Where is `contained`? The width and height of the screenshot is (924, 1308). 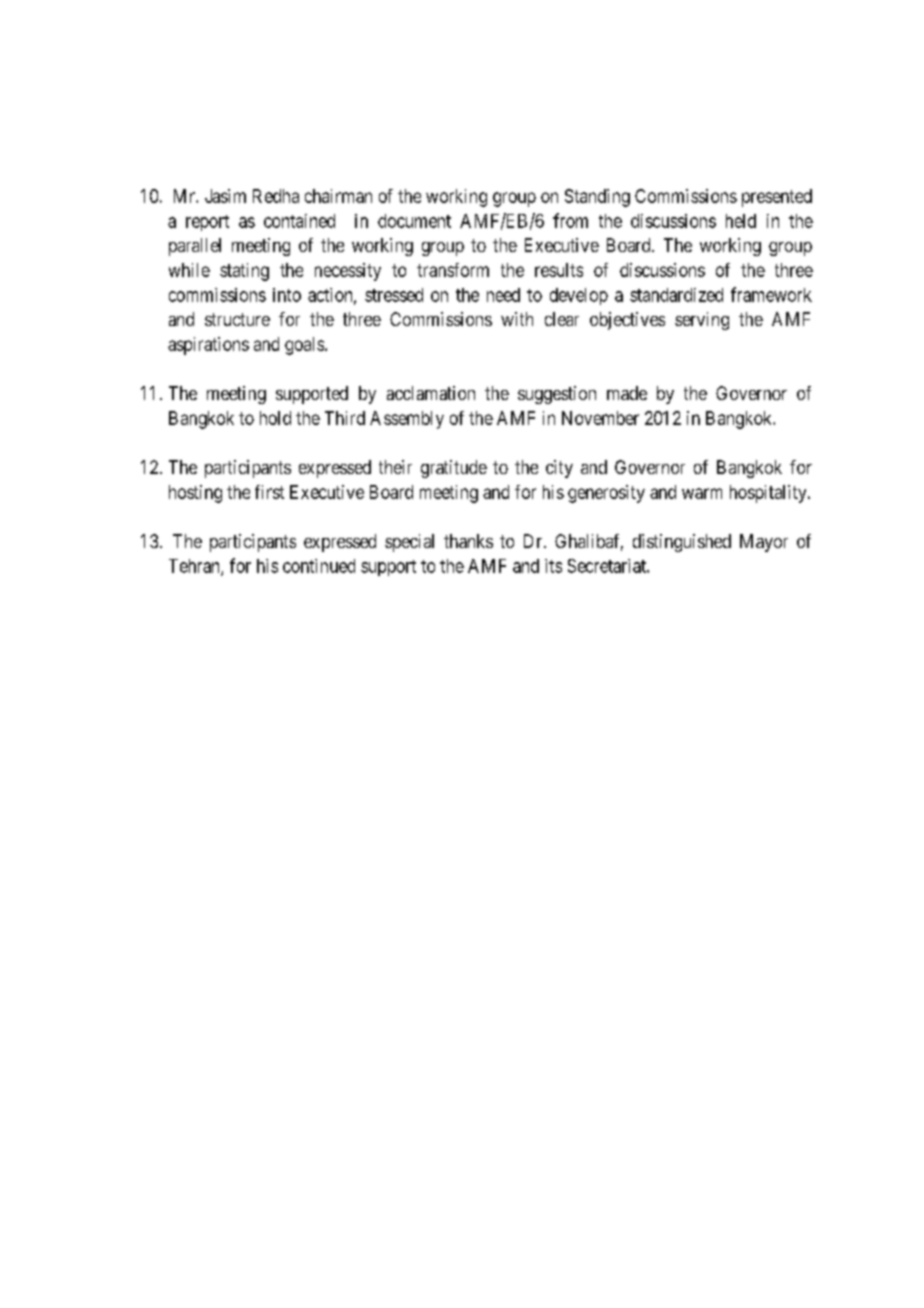
contained is located at coordinates (299, 221).
